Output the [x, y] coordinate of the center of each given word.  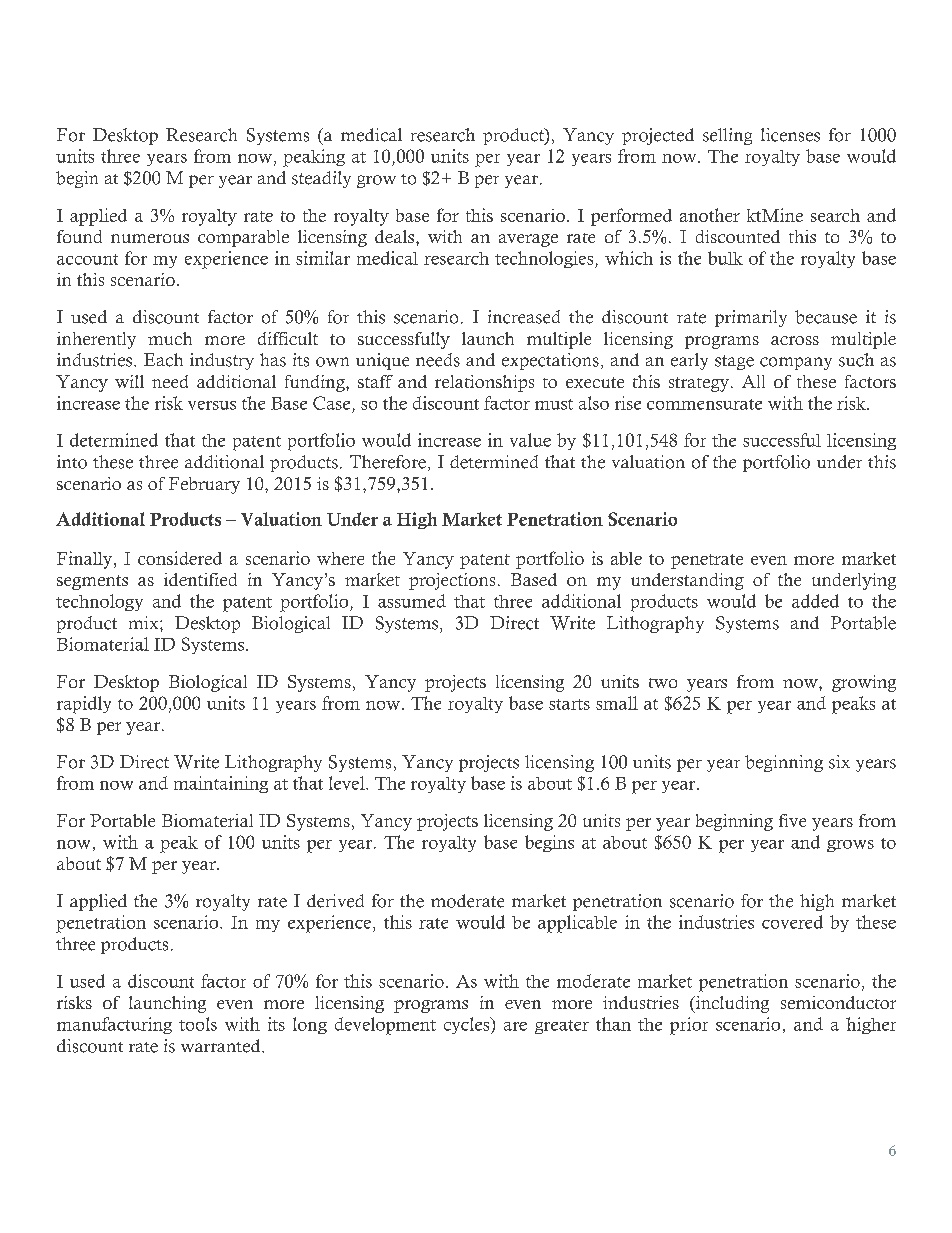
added [815, 601]
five [792, 820]
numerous [150, 238]
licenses [790, 135]
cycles [468, 1025]
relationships [484, 383]
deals [394, 236]
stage [734, 362]
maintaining [221, 784]
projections [452, 581]
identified [200, 579]
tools [198, 1024]
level [348, 783]
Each [163, 360]
